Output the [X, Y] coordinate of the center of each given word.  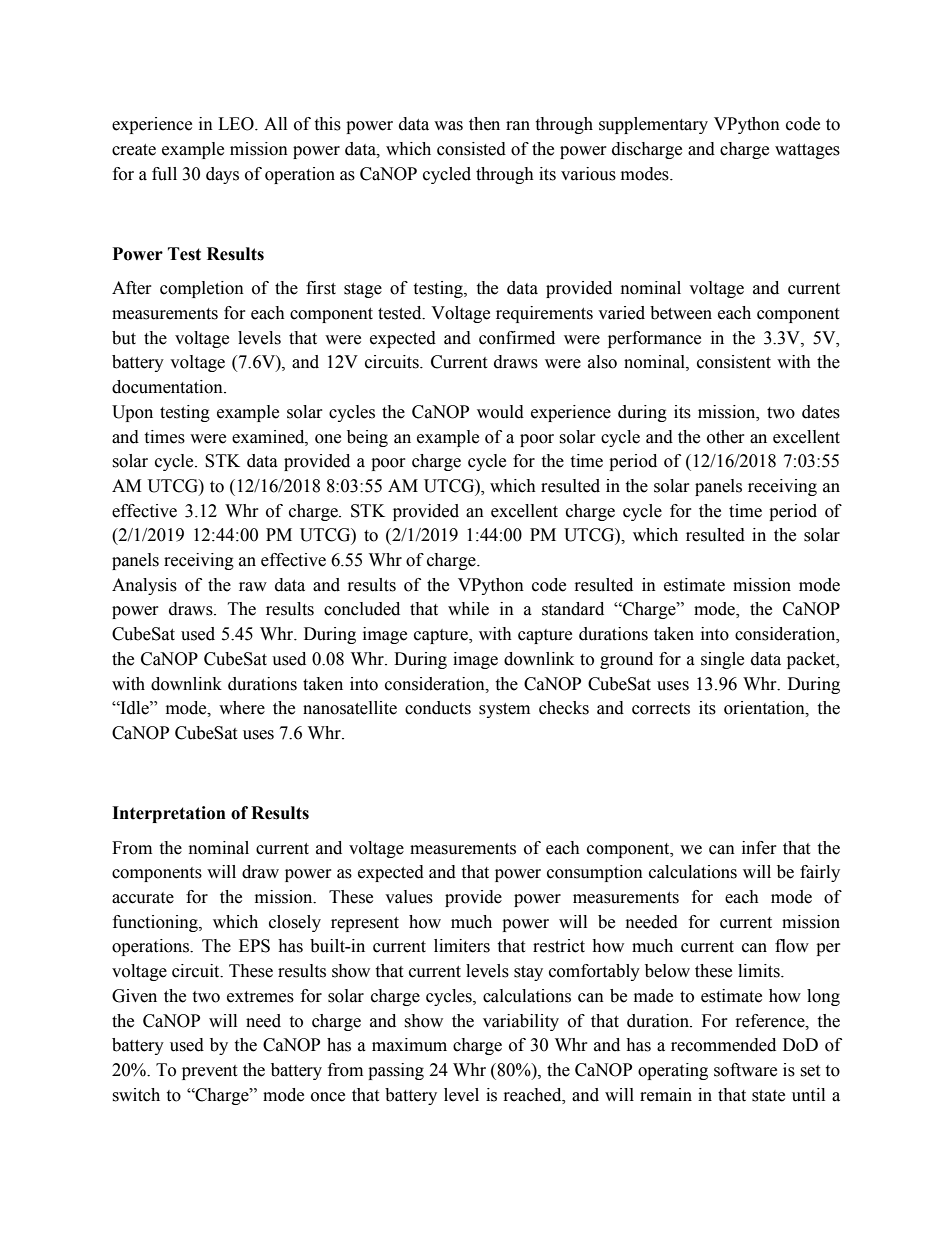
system [504, 710]
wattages [807, 151]
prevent [209, 1072]
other [726, 437]
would [500, 412]
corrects [661, 709]
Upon [132, 413]
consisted [471, 149]
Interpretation [169, 814]
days [222, 175]
